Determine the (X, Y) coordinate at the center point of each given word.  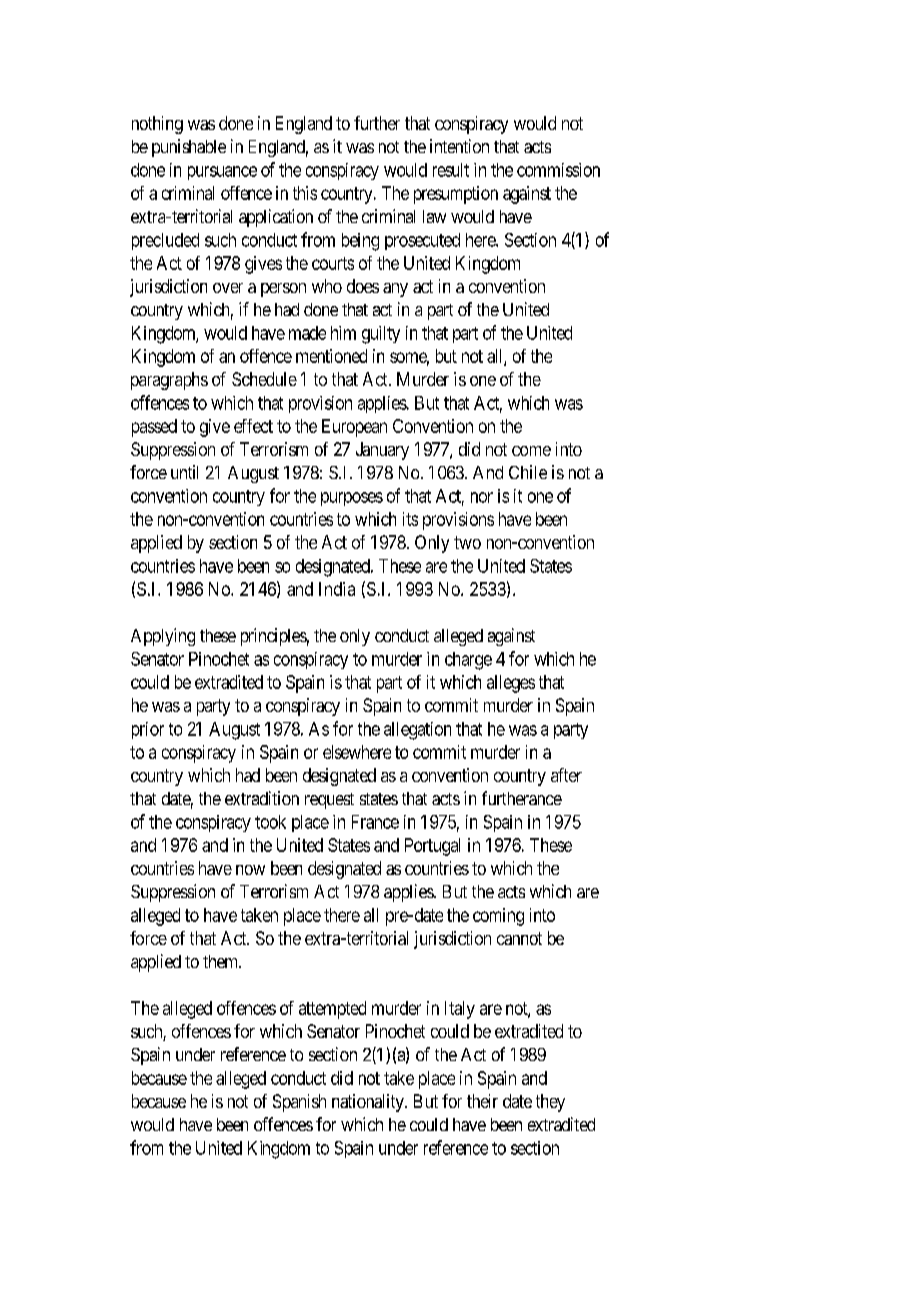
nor (482, 497)
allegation (417, 731)
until (184, 472)
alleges (511, 684)
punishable (189, 148)
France (375, 822)
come (531, 451)
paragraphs (169, 381)
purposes (352, 499)
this (305, 193)
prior (148, 730)
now (250, 870)
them (222, 961)
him (343, 333)
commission (558, 170)
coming (498, 917)
